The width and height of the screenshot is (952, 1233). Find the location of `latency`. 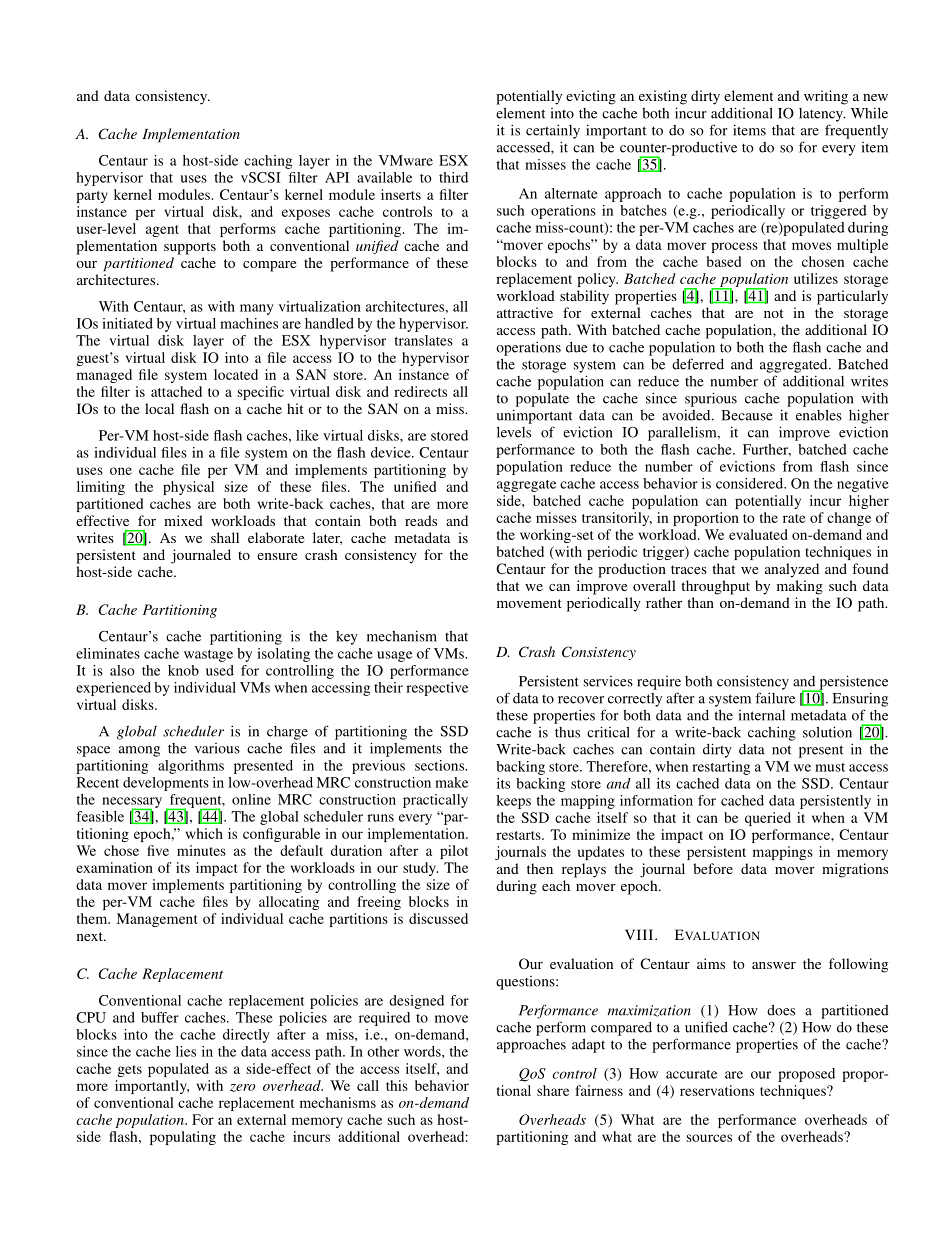

latency is located at coordinates (822, 115).
